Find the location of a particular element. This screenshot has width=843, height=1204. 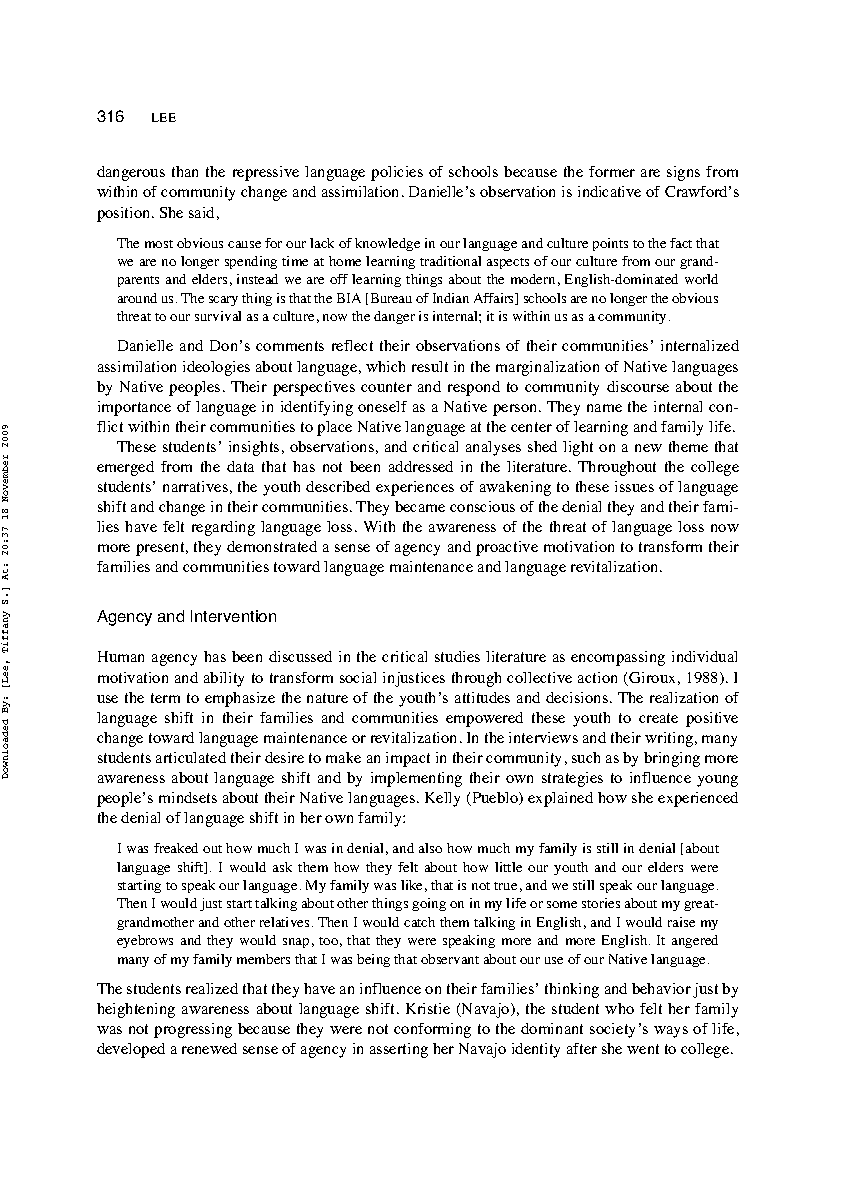

than is located at coordinates (185, 171).
